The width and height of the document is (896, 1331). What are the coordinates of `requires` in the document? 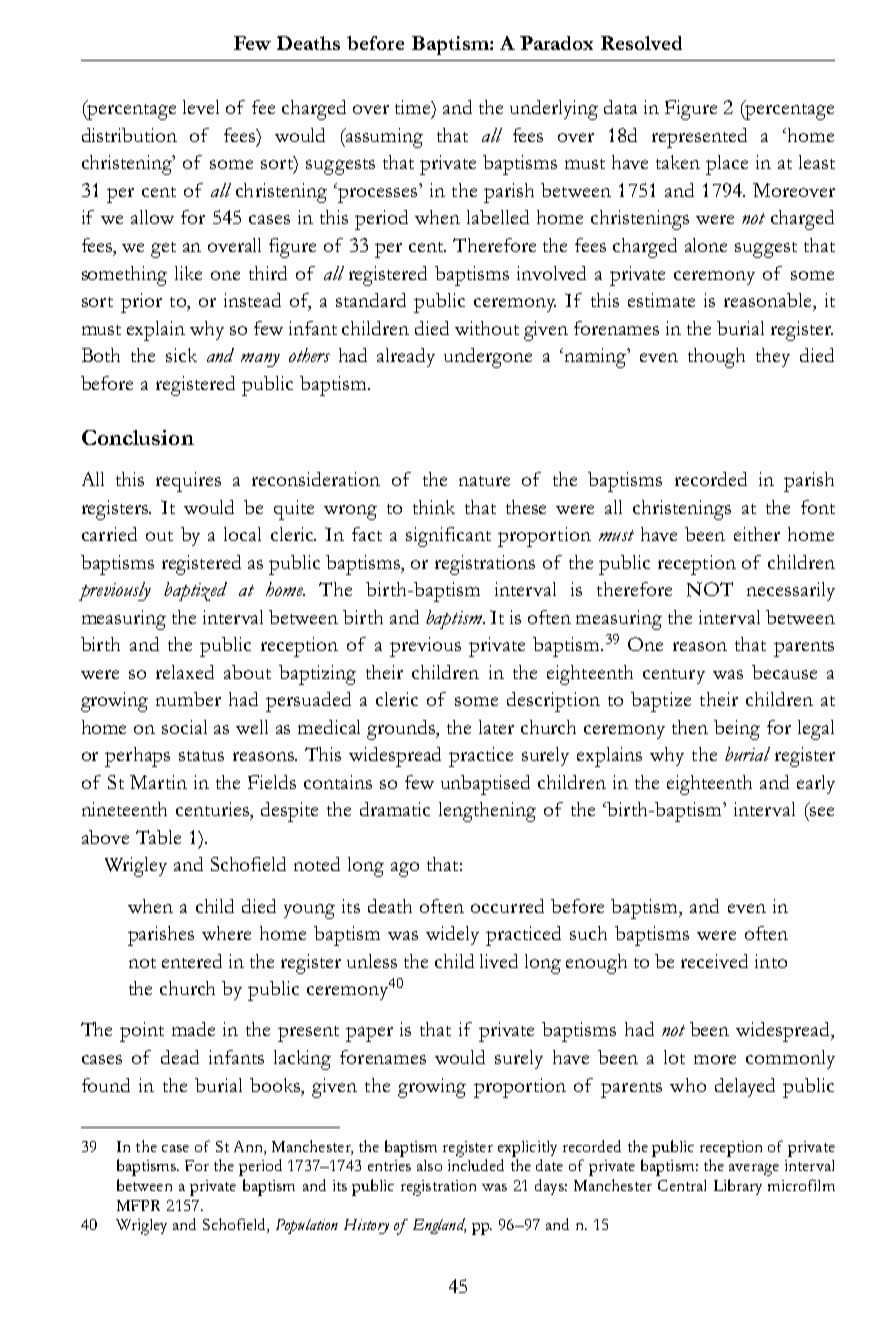 It's located at (188, 482).
